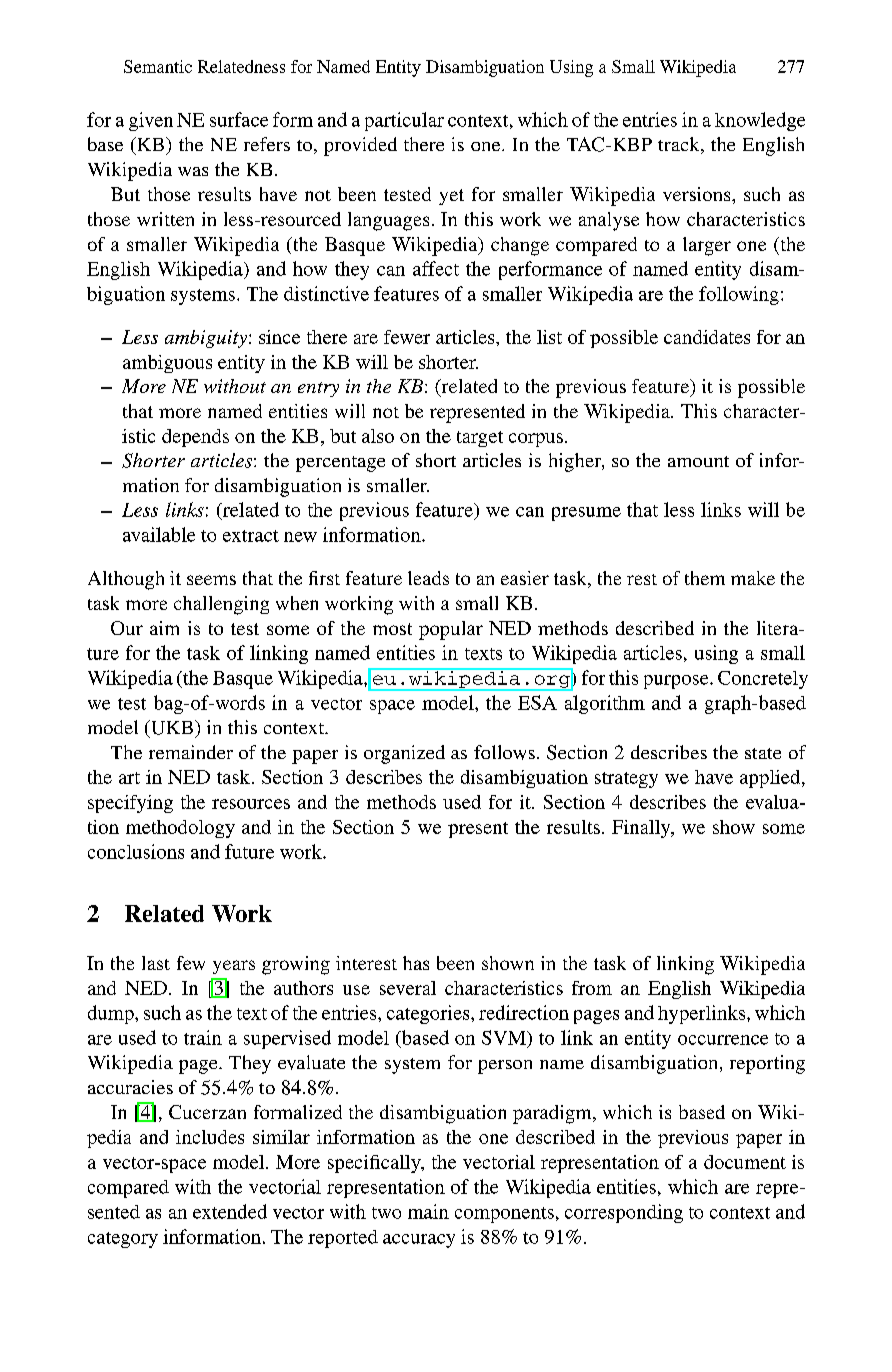  I want to click on particular, so click(404, 121).
